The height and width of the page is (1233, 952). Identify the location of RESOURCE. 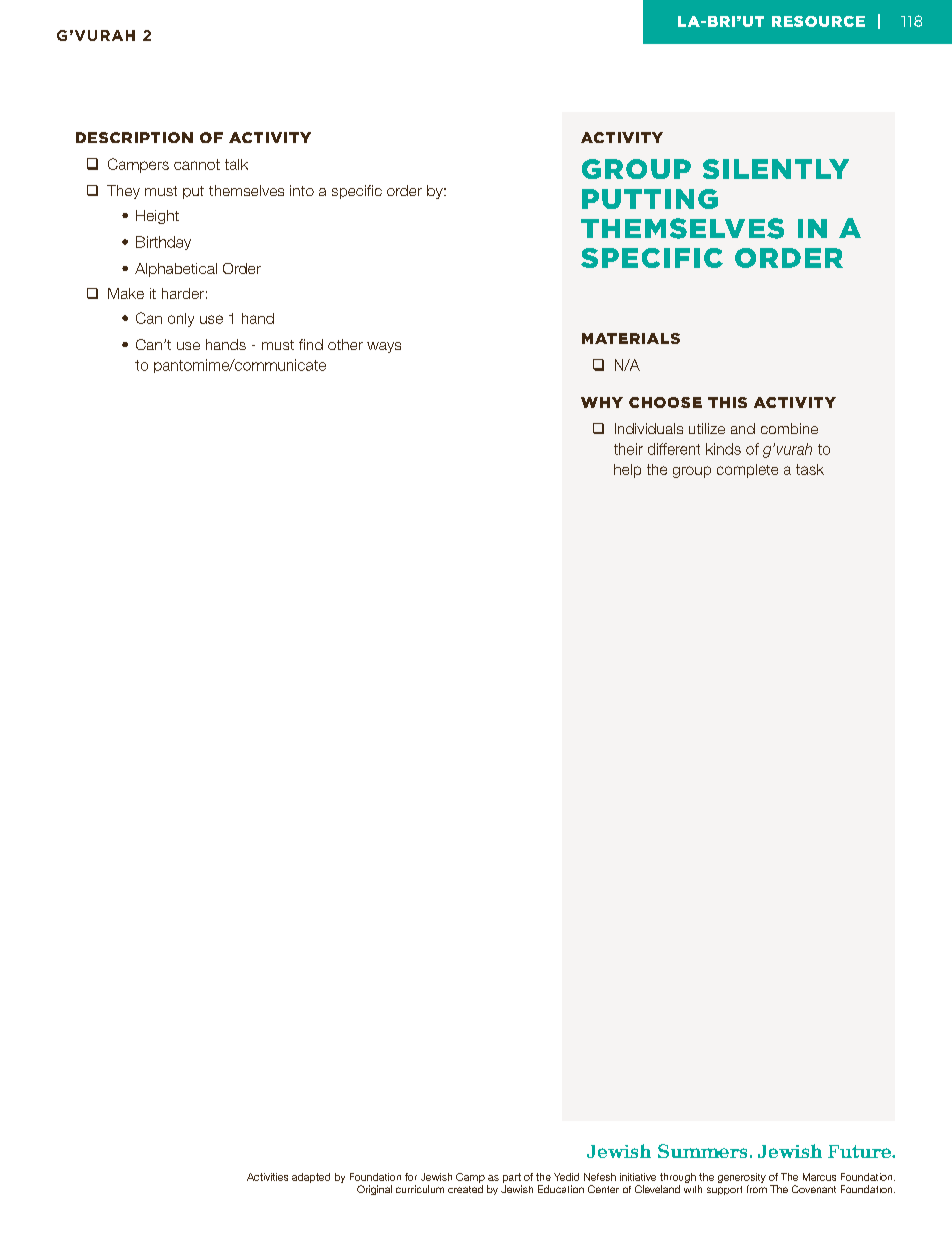
(818, 21).
